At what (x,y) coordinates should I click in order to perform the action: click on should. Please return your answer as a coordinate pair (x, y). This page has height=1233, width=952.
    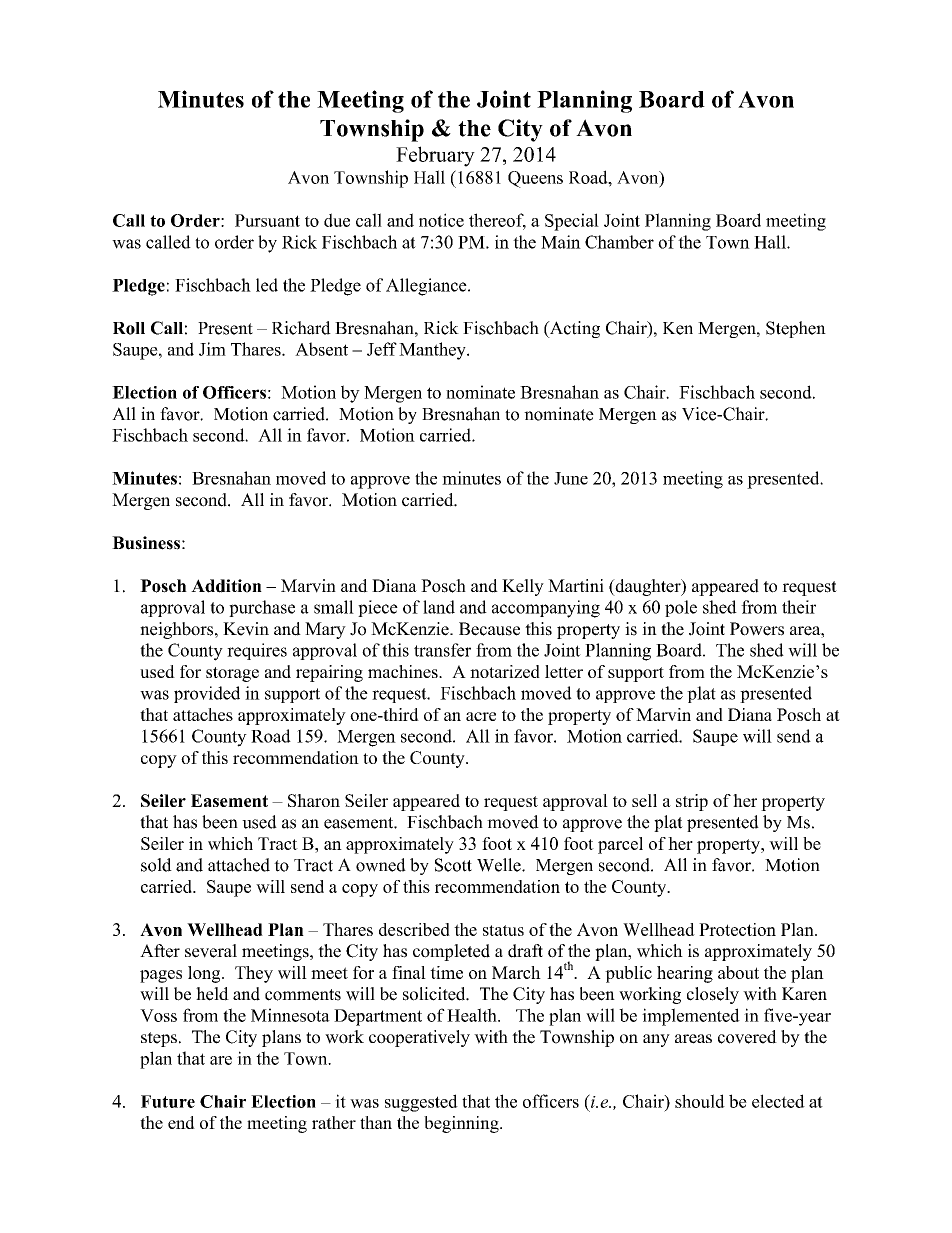
    Looking at the image, I should click on (700, 1101).
